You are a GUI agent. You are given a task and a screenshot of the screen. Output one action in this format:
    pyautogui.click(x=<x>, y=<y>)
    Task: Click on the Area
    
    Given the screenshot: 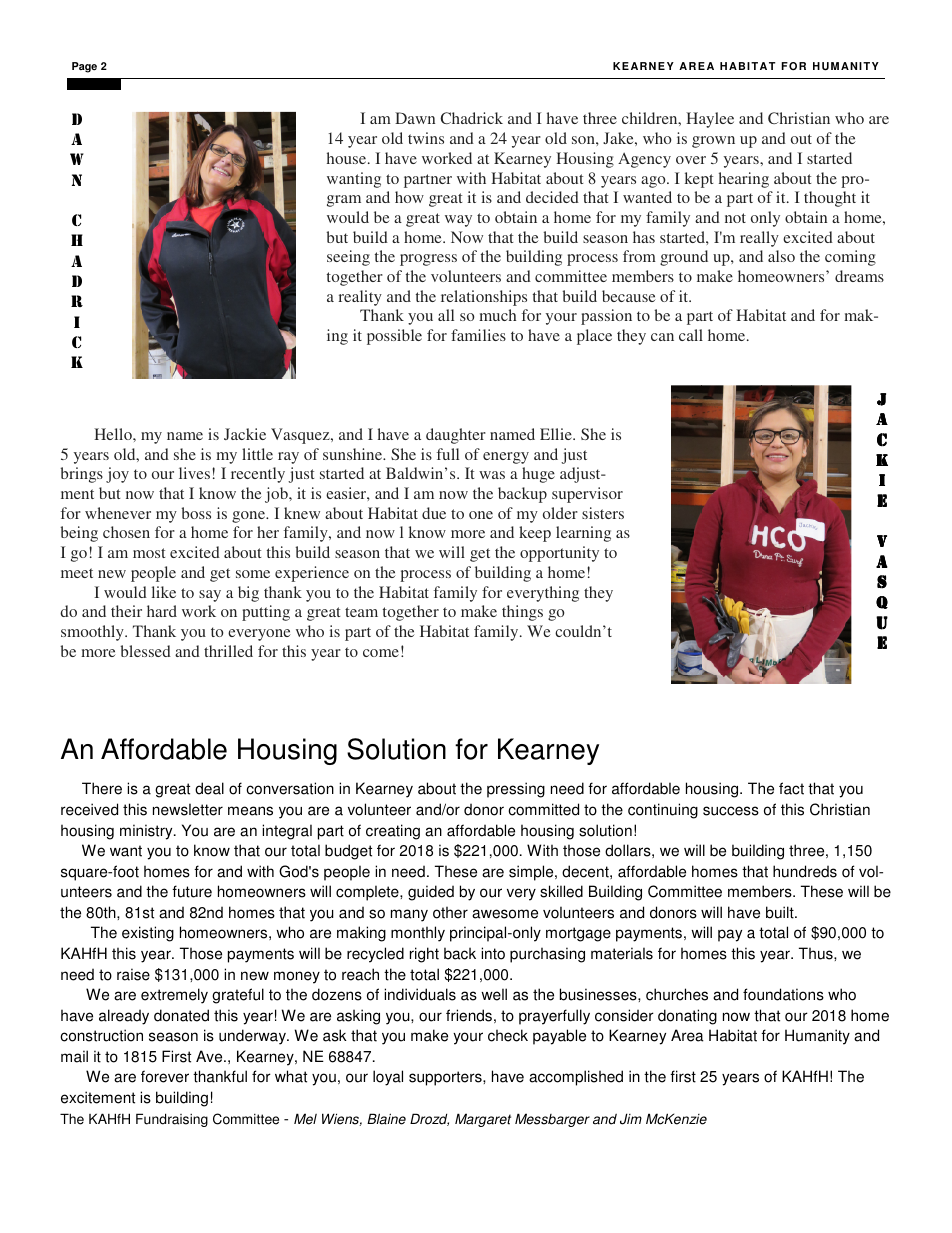 What is the action you would take?
    pyautogui.click(x=687, y=1035)
